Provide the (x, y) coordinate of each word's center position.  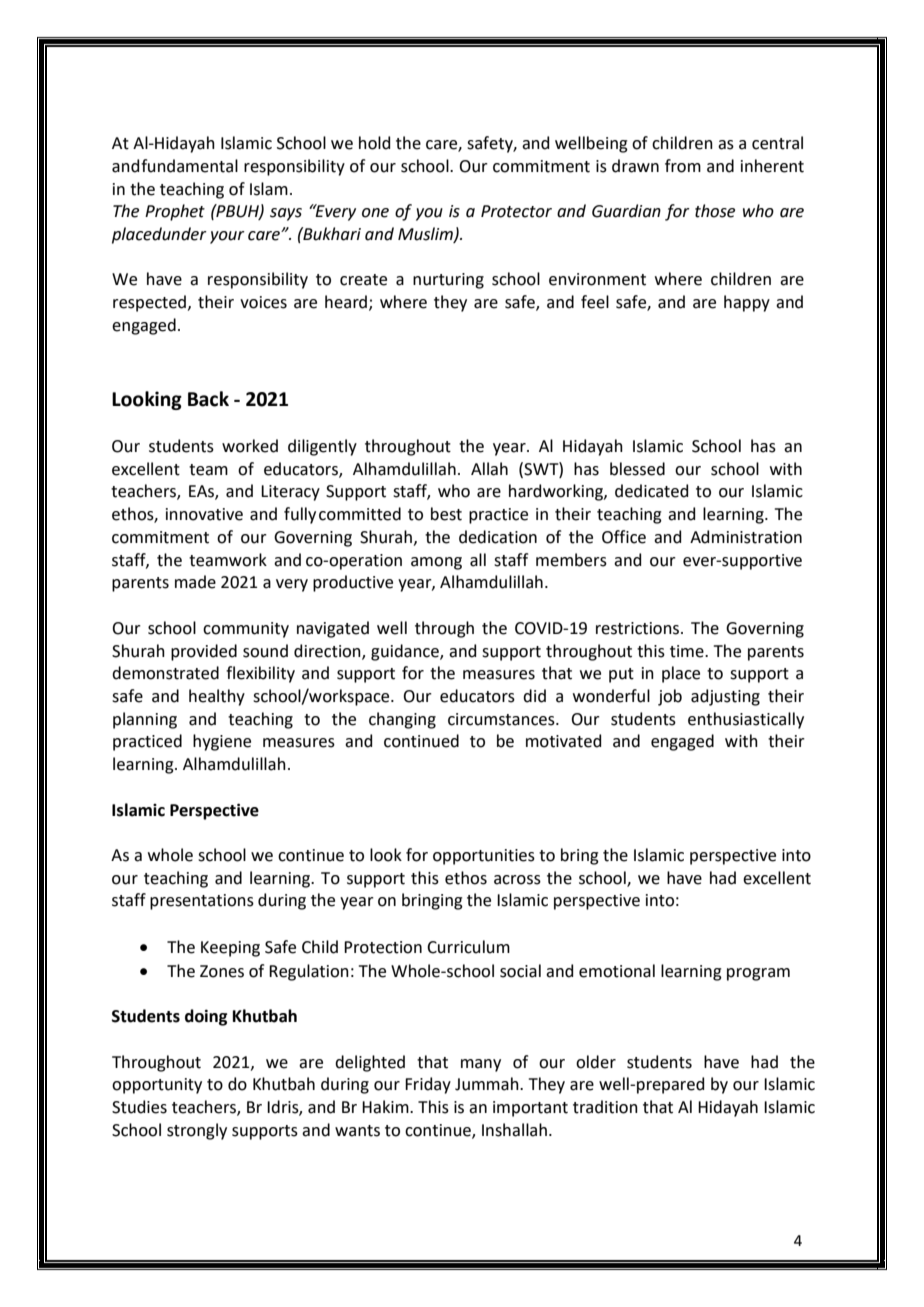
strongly (197, 1131)
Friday (428, 1085)
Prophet (175, 212)
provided (204, 652)
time (688, 651)
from (683, 166)
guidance (406, 652)
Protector (516, 211)
